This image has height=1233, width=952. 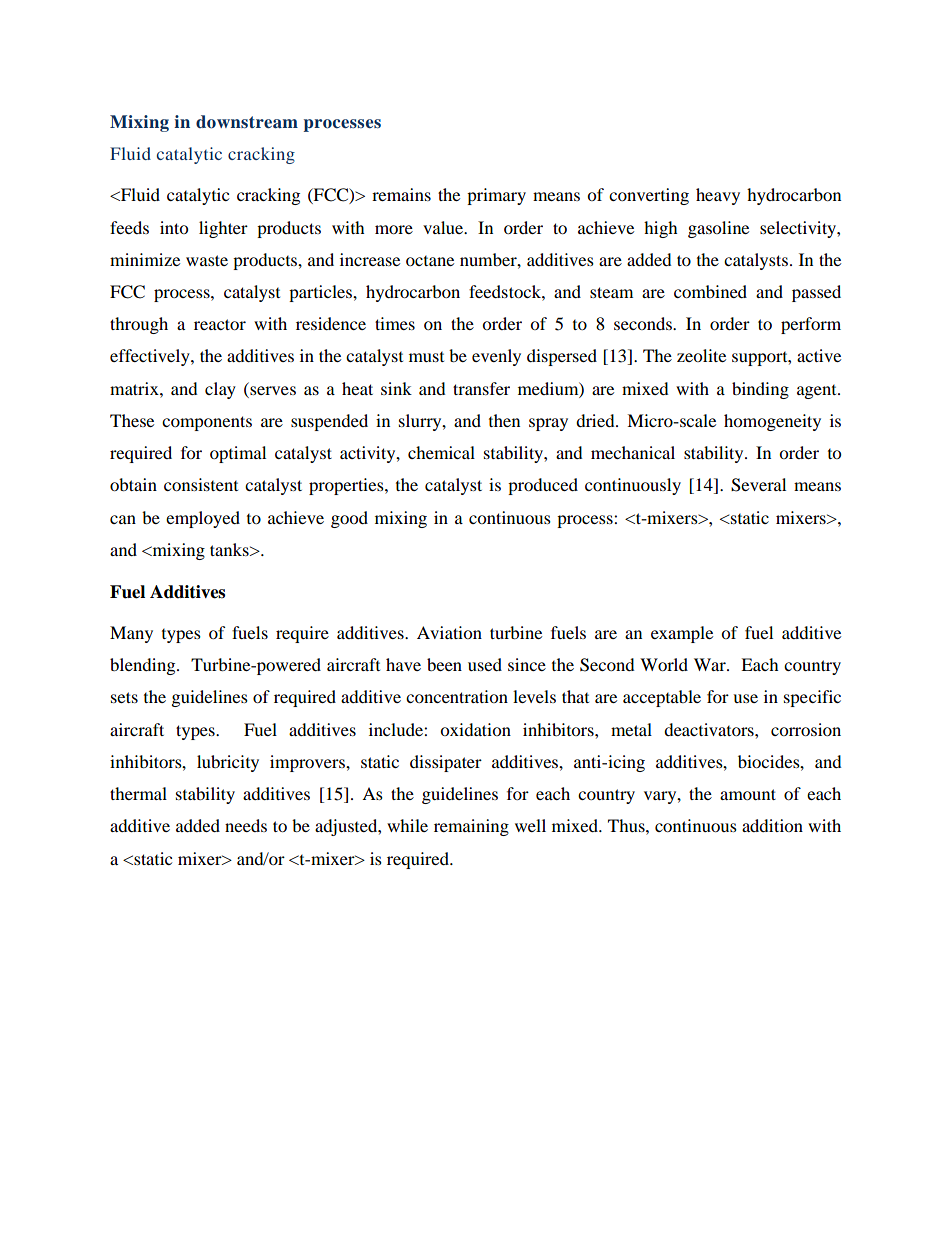 I want to click on heavy, so click(x=718, y=196).
